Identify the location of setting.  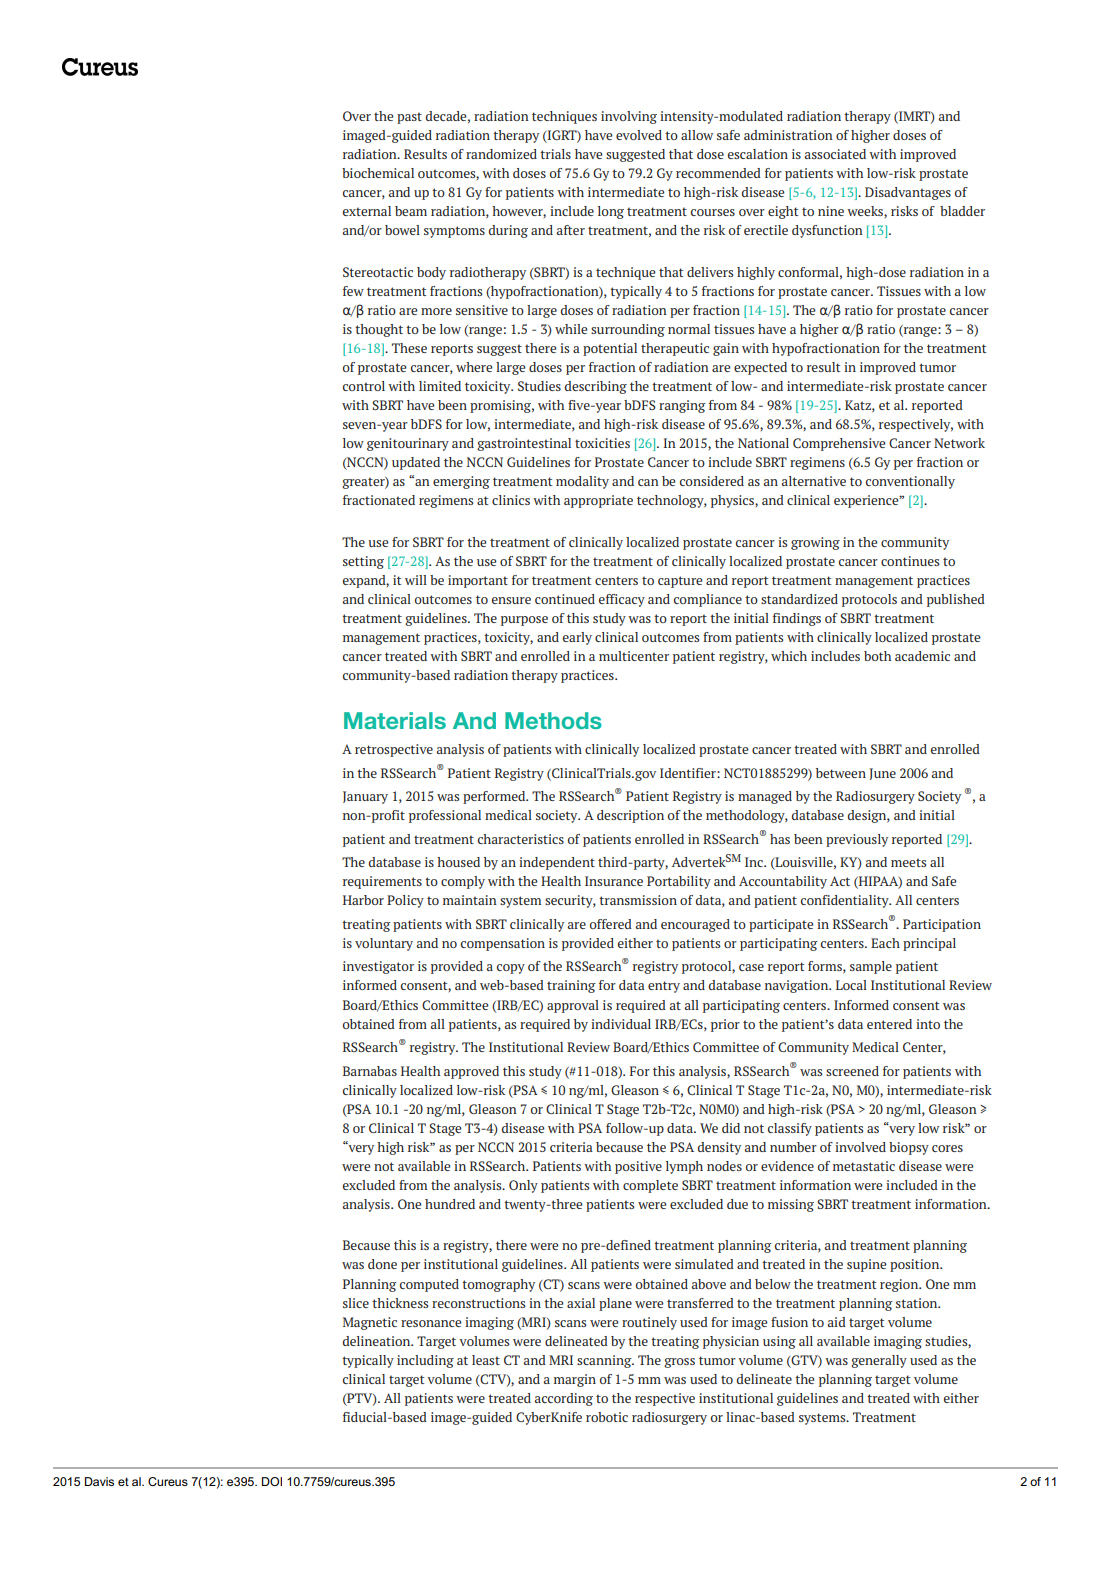
(363, 562).
